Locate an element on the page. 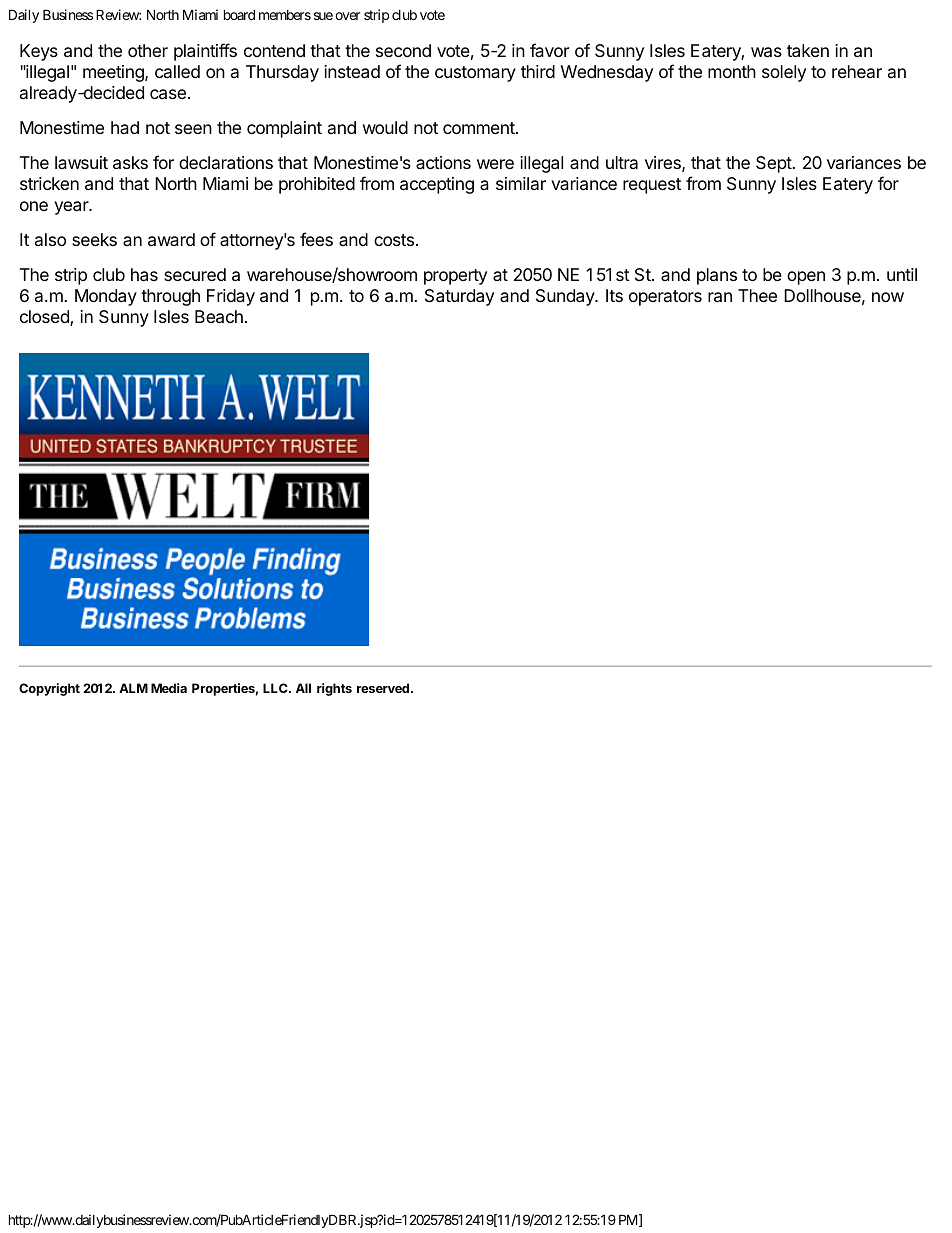 This image has width=952, height=1233. ALM is located at coordinates (133, 688).
